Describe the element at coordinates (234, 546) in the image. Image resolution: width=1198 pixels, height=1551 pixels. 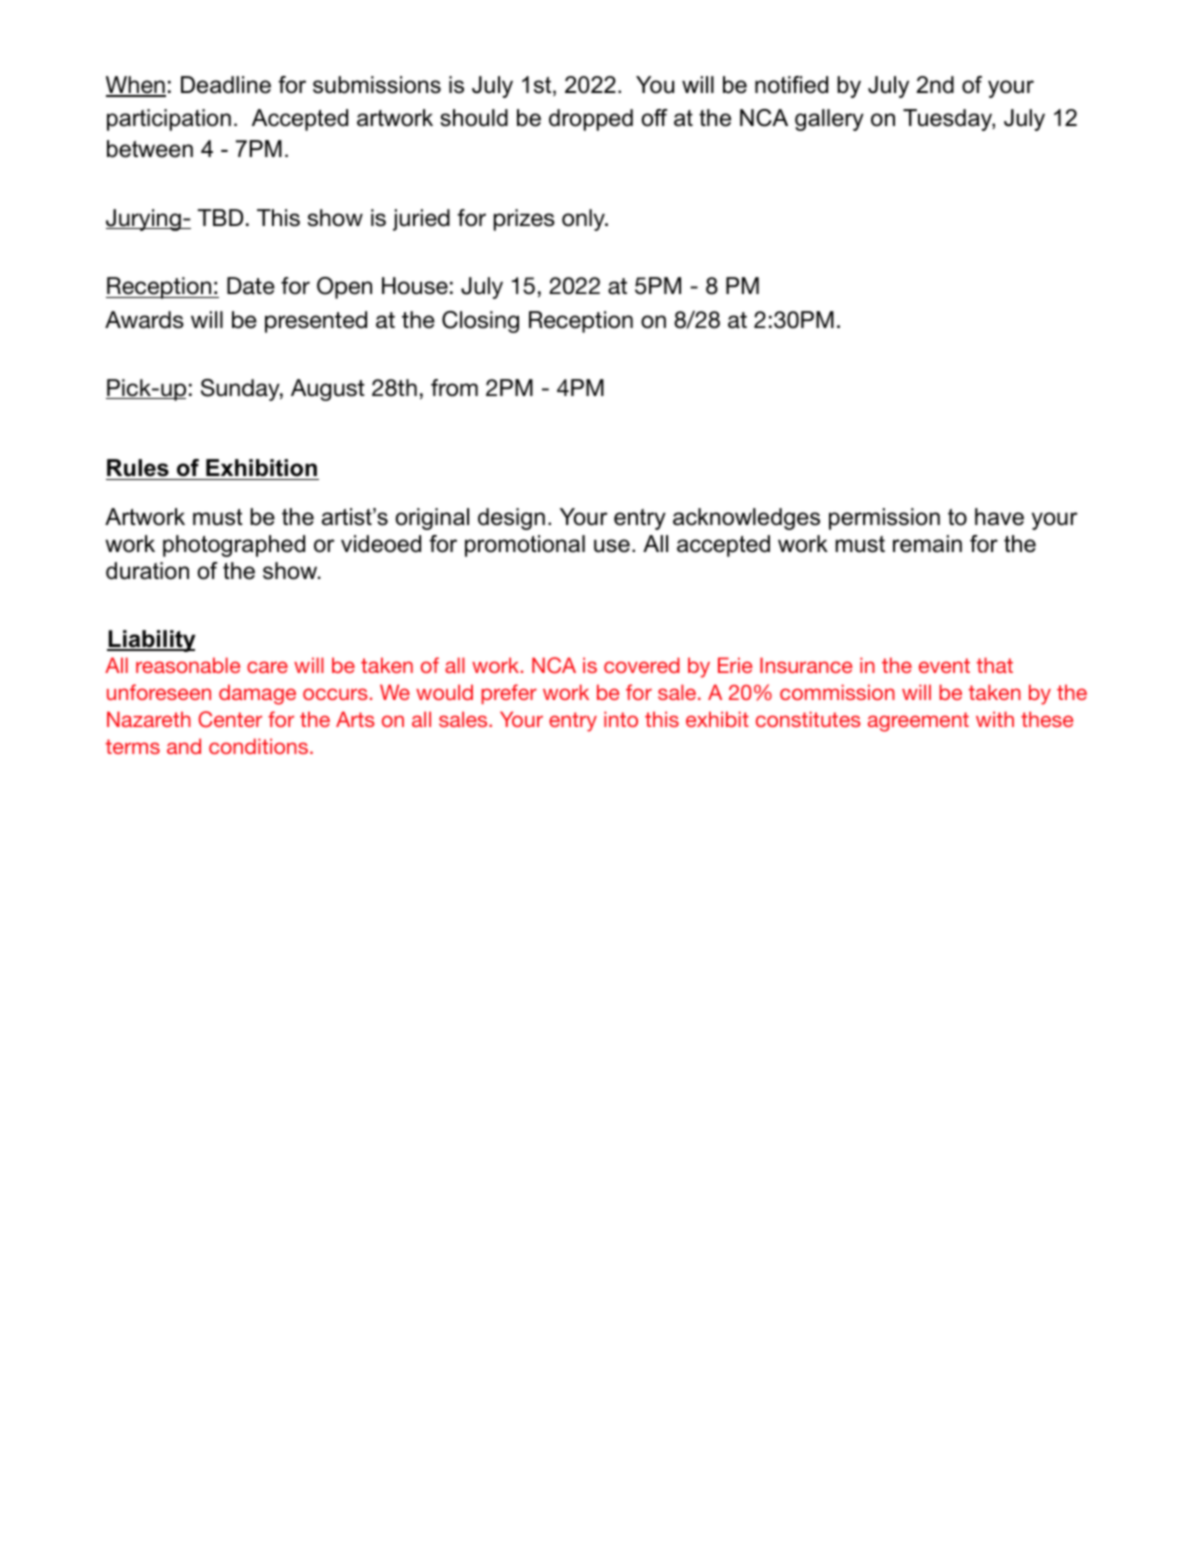
I see `photographed` at that location.
